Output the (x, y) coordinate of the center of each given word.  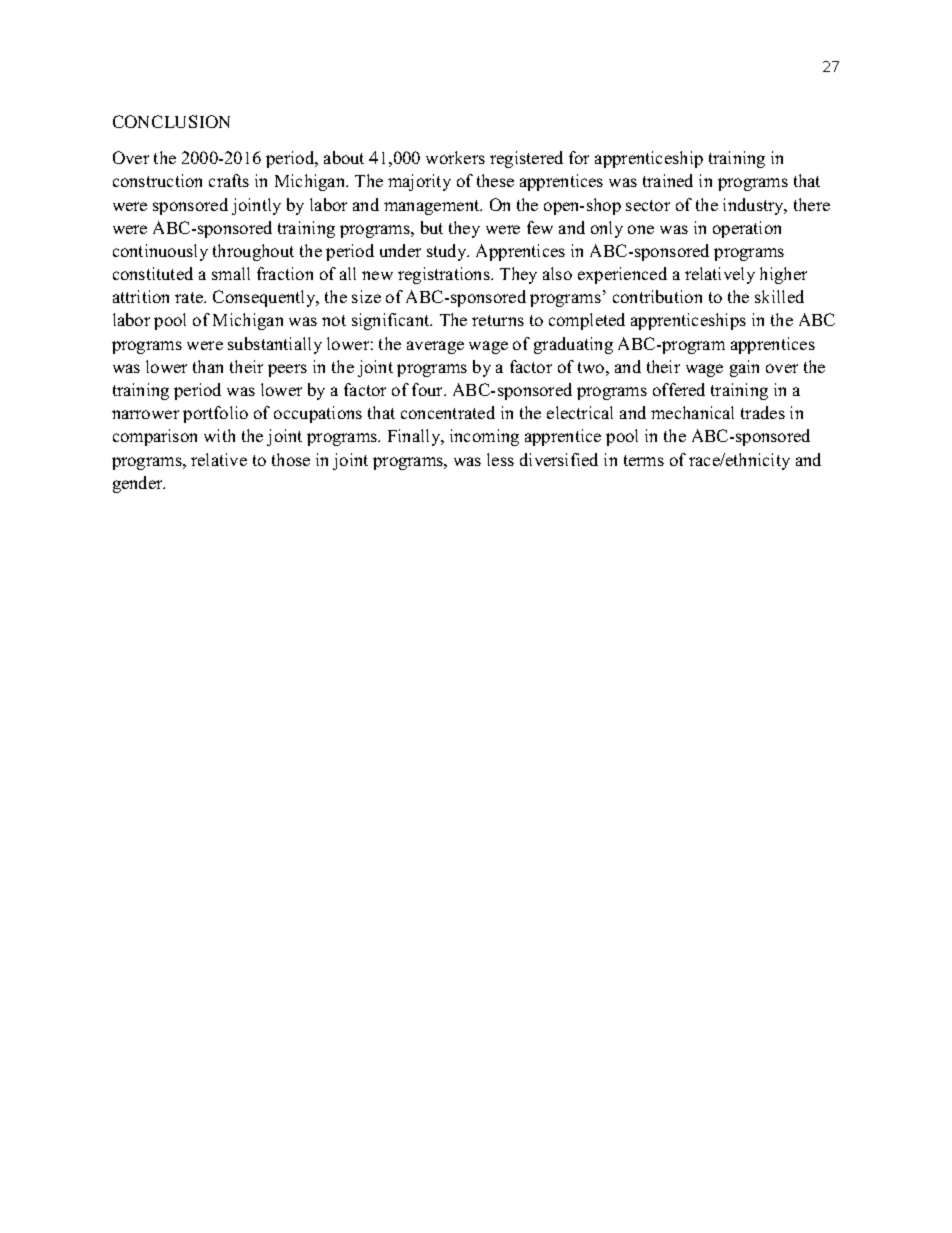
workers (455, 157)
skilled (779, 296)
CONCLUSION (171, 121)
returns (498, 320)
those (291, 459)
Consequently (265, 298)
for (579, 157)
